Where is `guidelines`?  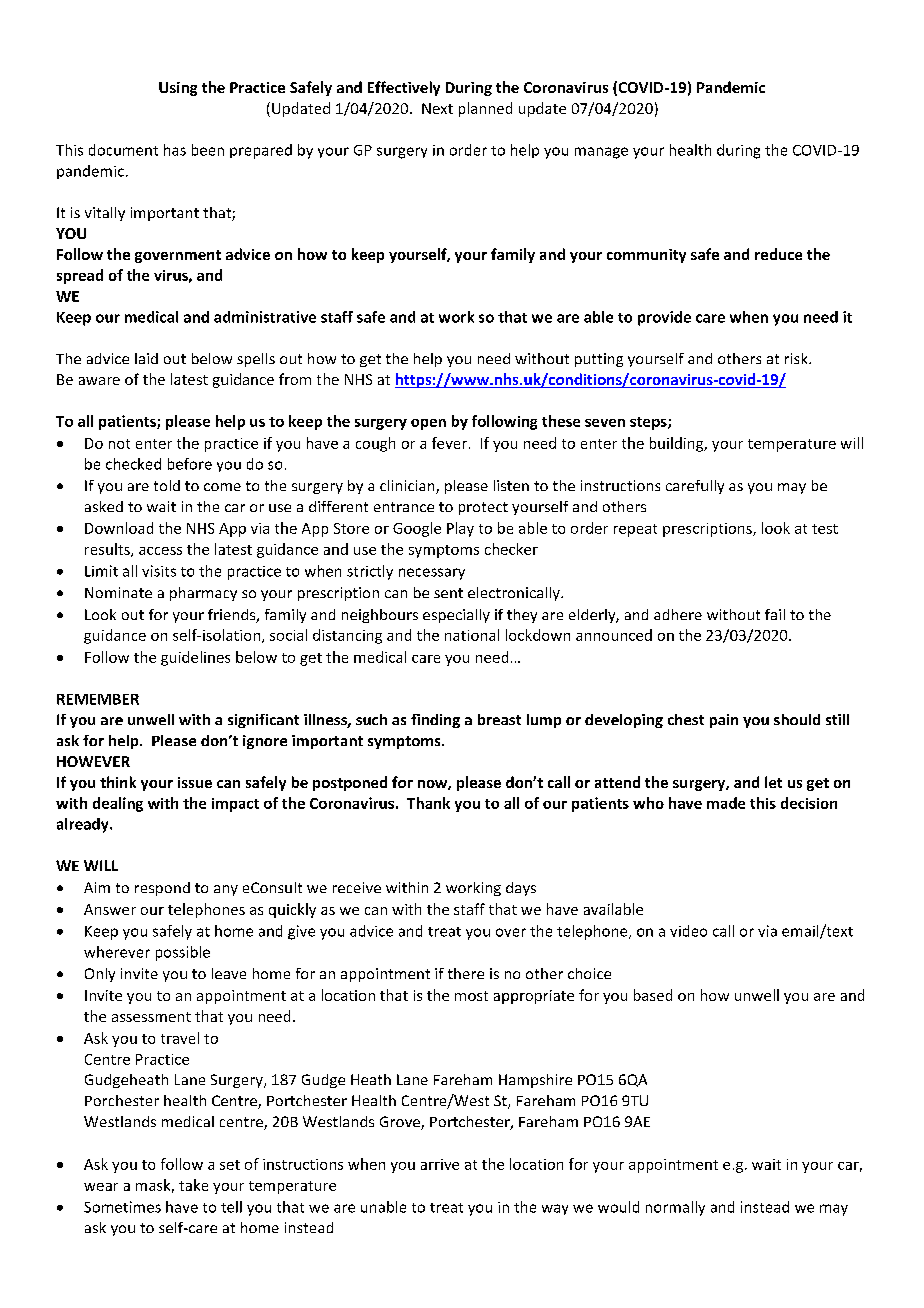
guidelines is located at coordinates (195, 658).
